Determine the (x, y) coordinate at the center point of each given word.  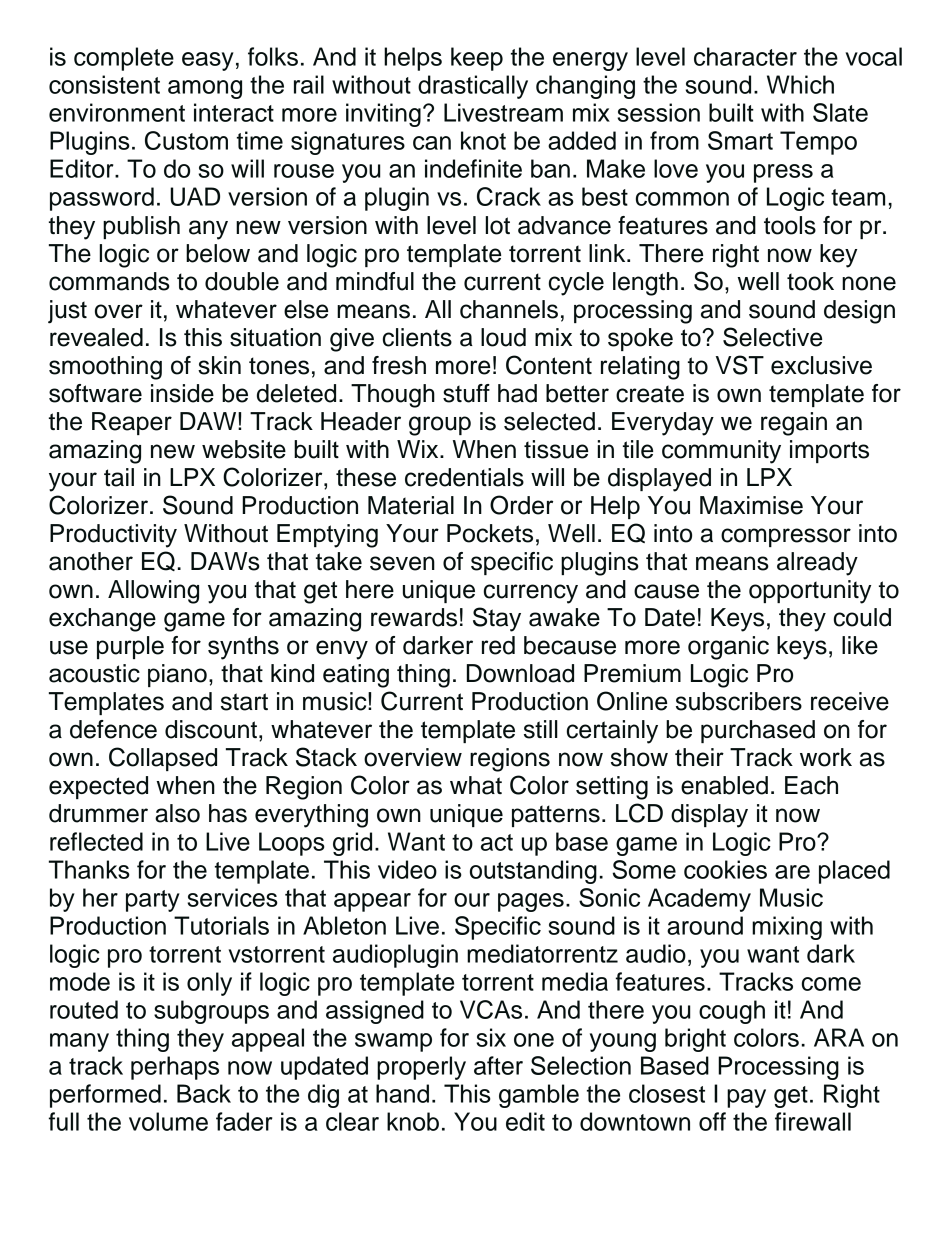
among (205, 89)
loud (503, 337)
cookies (725, 869)
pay (746, 1098)
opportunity (810, 592)
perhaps (175, 1068)
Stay (497, 619)
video (407, 869)
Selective (772, 337)
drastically (473, 87)
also (177, 813)
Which (800, 84)
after (498, 1065)
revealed (96, 337)
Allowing (153, 592)
